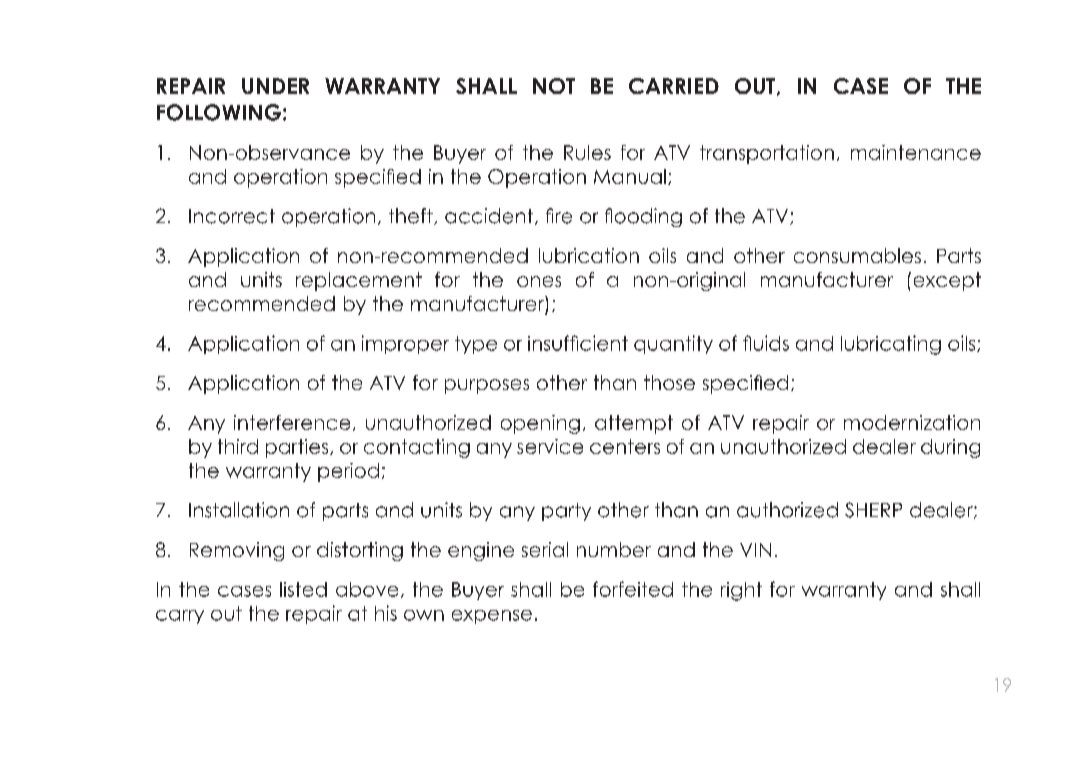 The height and width of the screenshot is (775, 1085). I want to click on Incorrect, so click(232, 216).
